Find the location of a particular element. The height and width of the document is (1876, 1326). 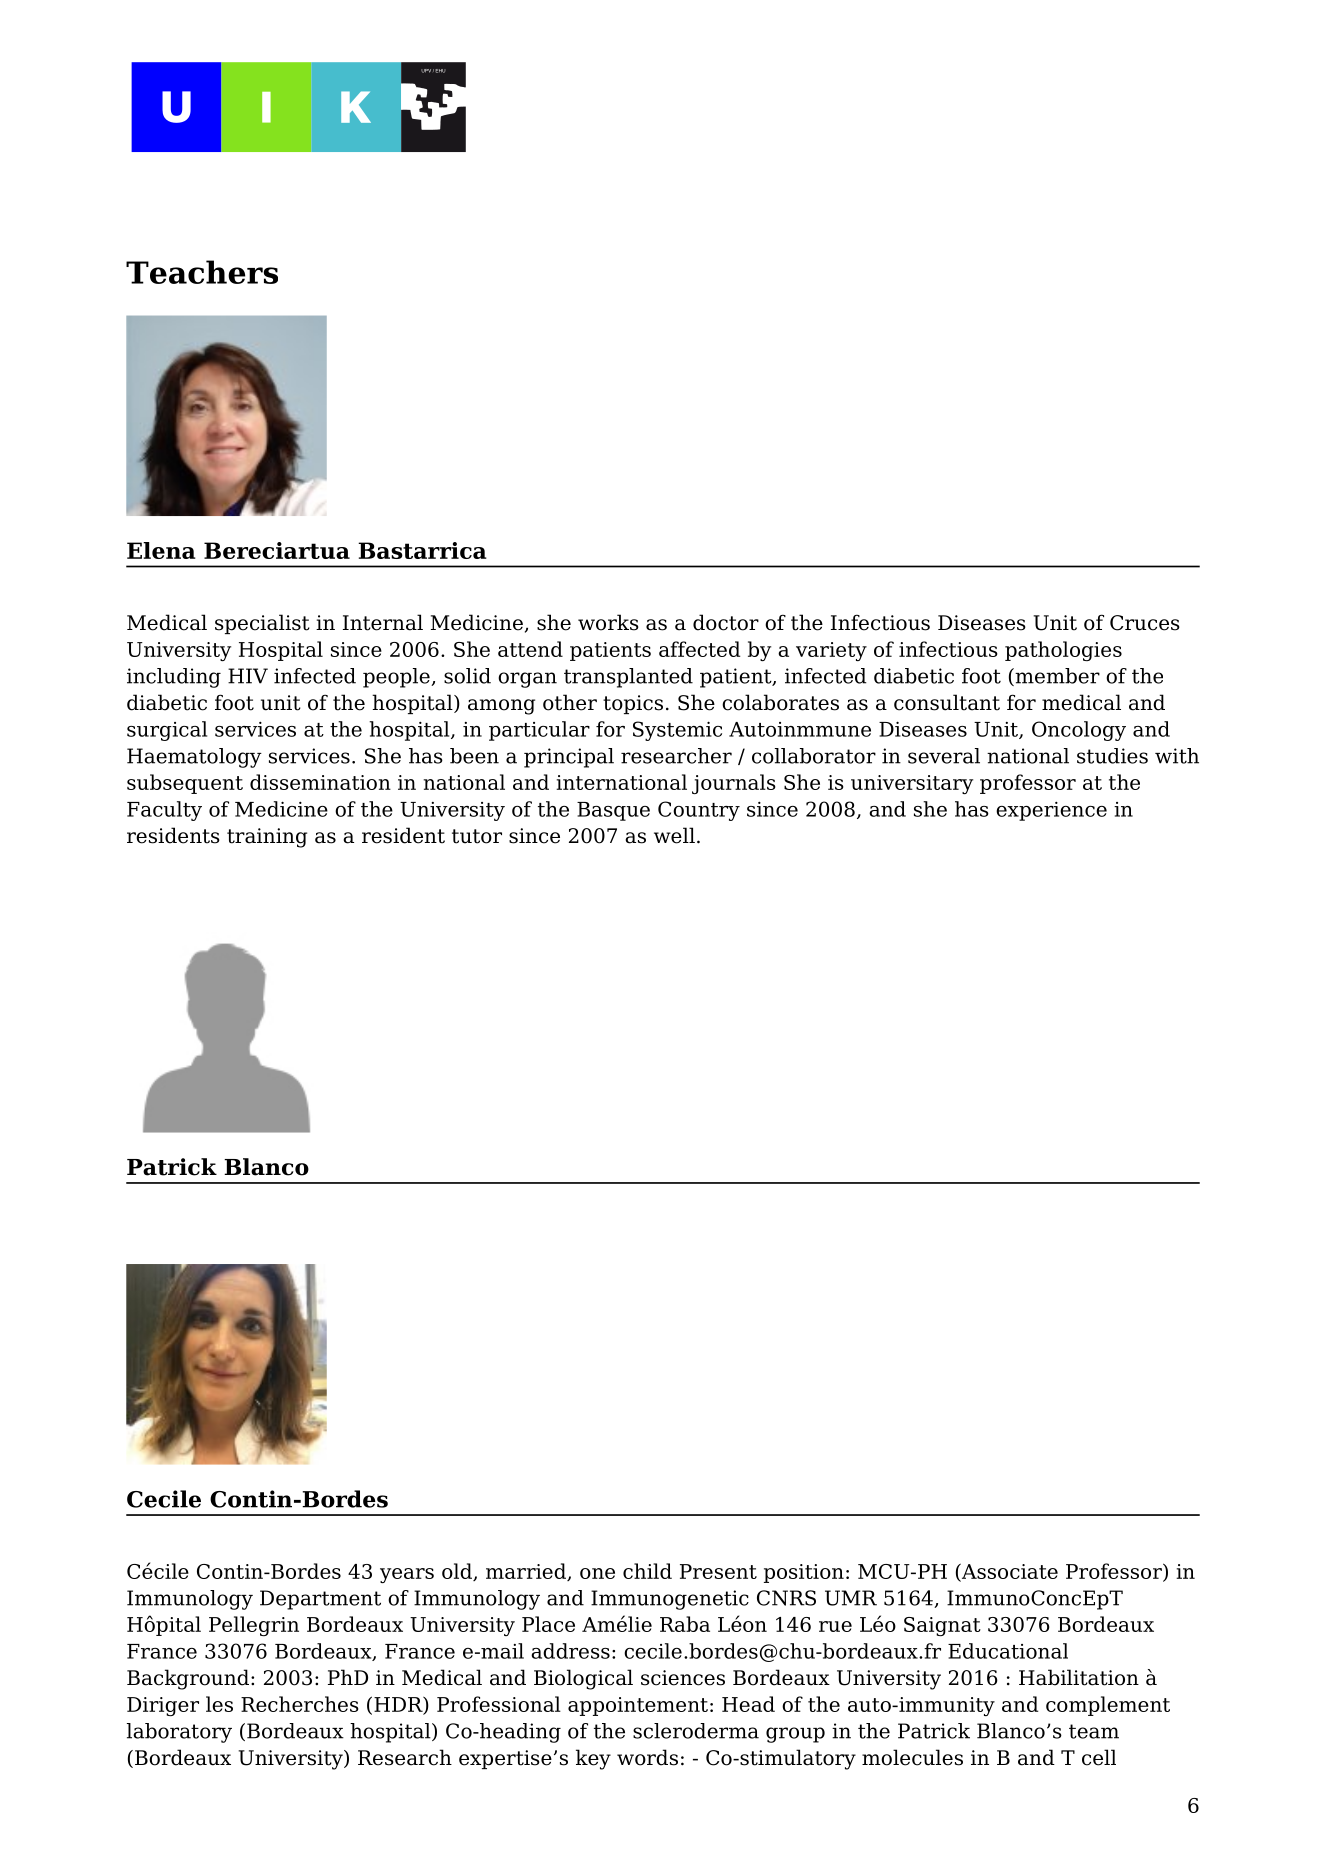

Cruces is located at coordinates (1145, 623).
